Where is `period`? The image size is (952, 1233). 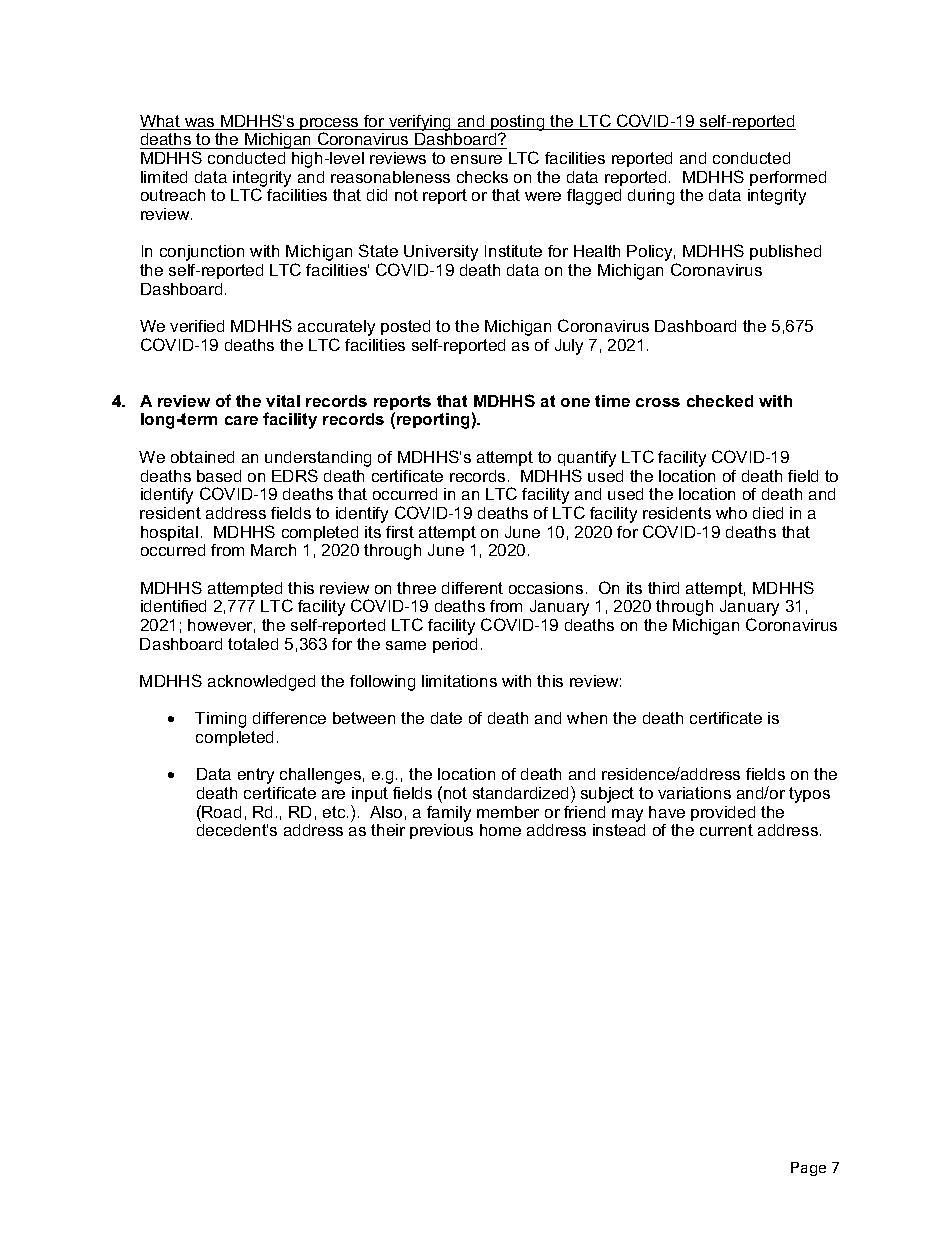 period is located at coordinates (455, 645).
